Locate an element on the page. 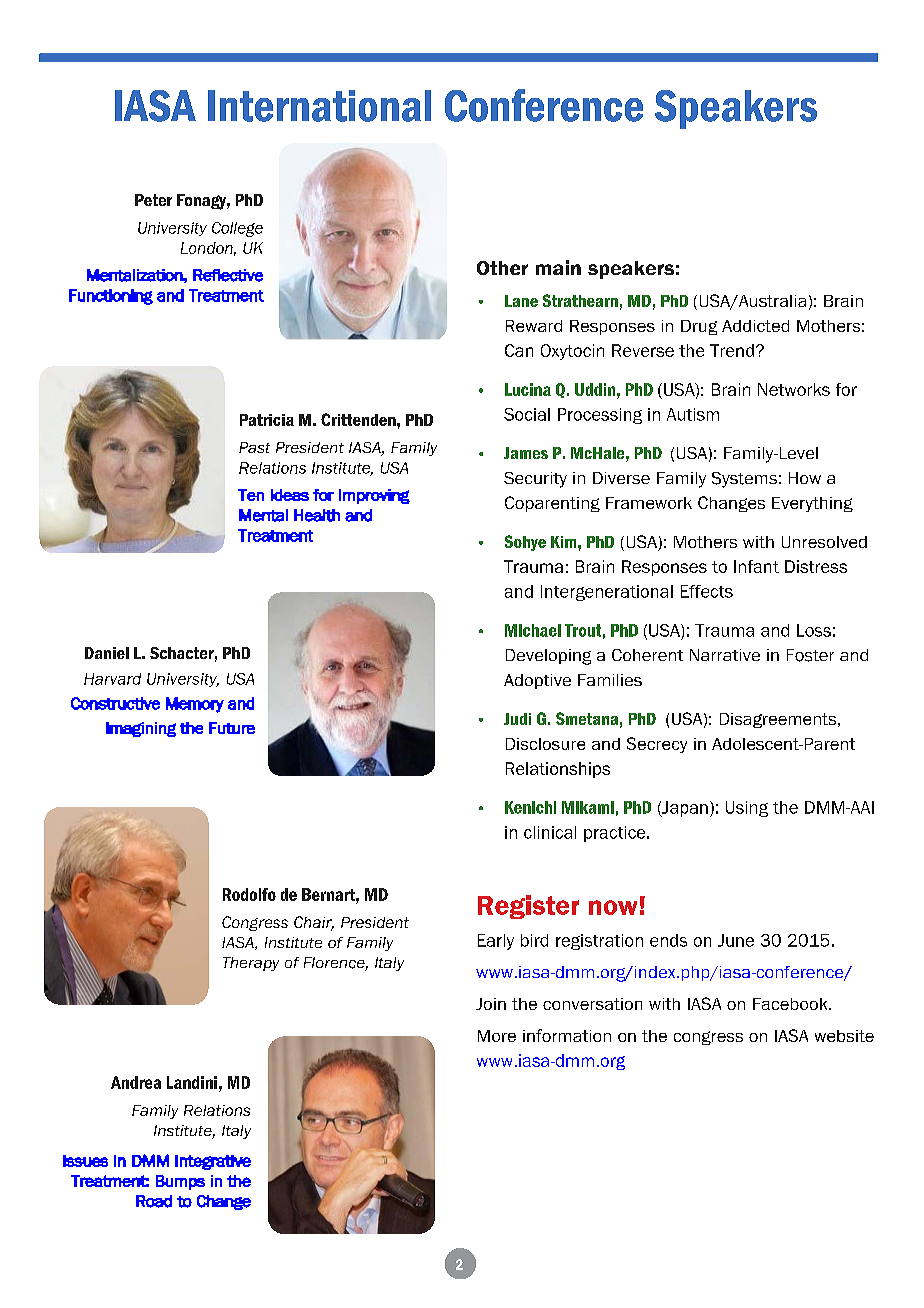 Image resolution: width=924 pixels, height=1308 pixels. Past is located at coordinates (254, 447).
